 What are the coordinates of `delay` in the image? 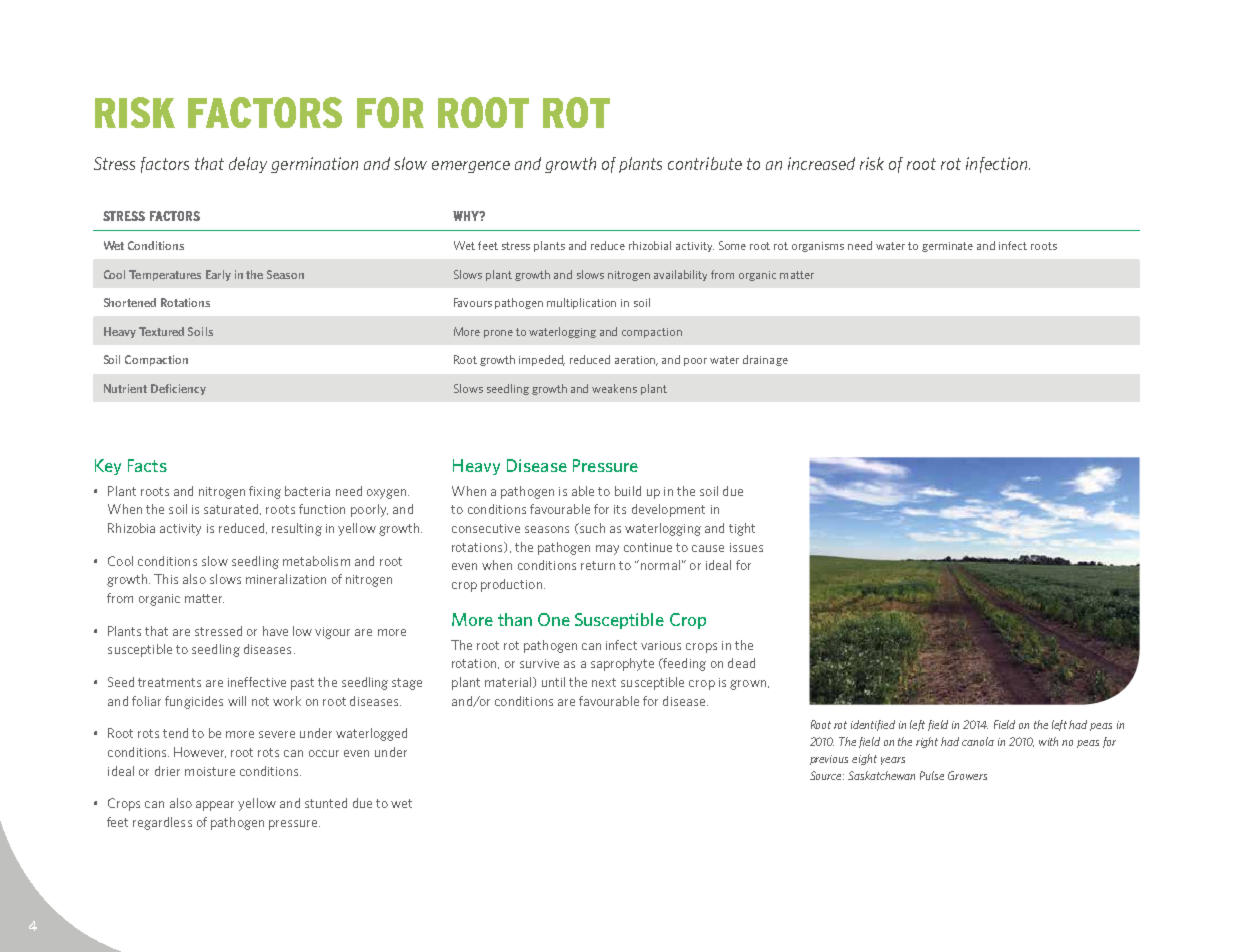 It's located at (248, 165).
